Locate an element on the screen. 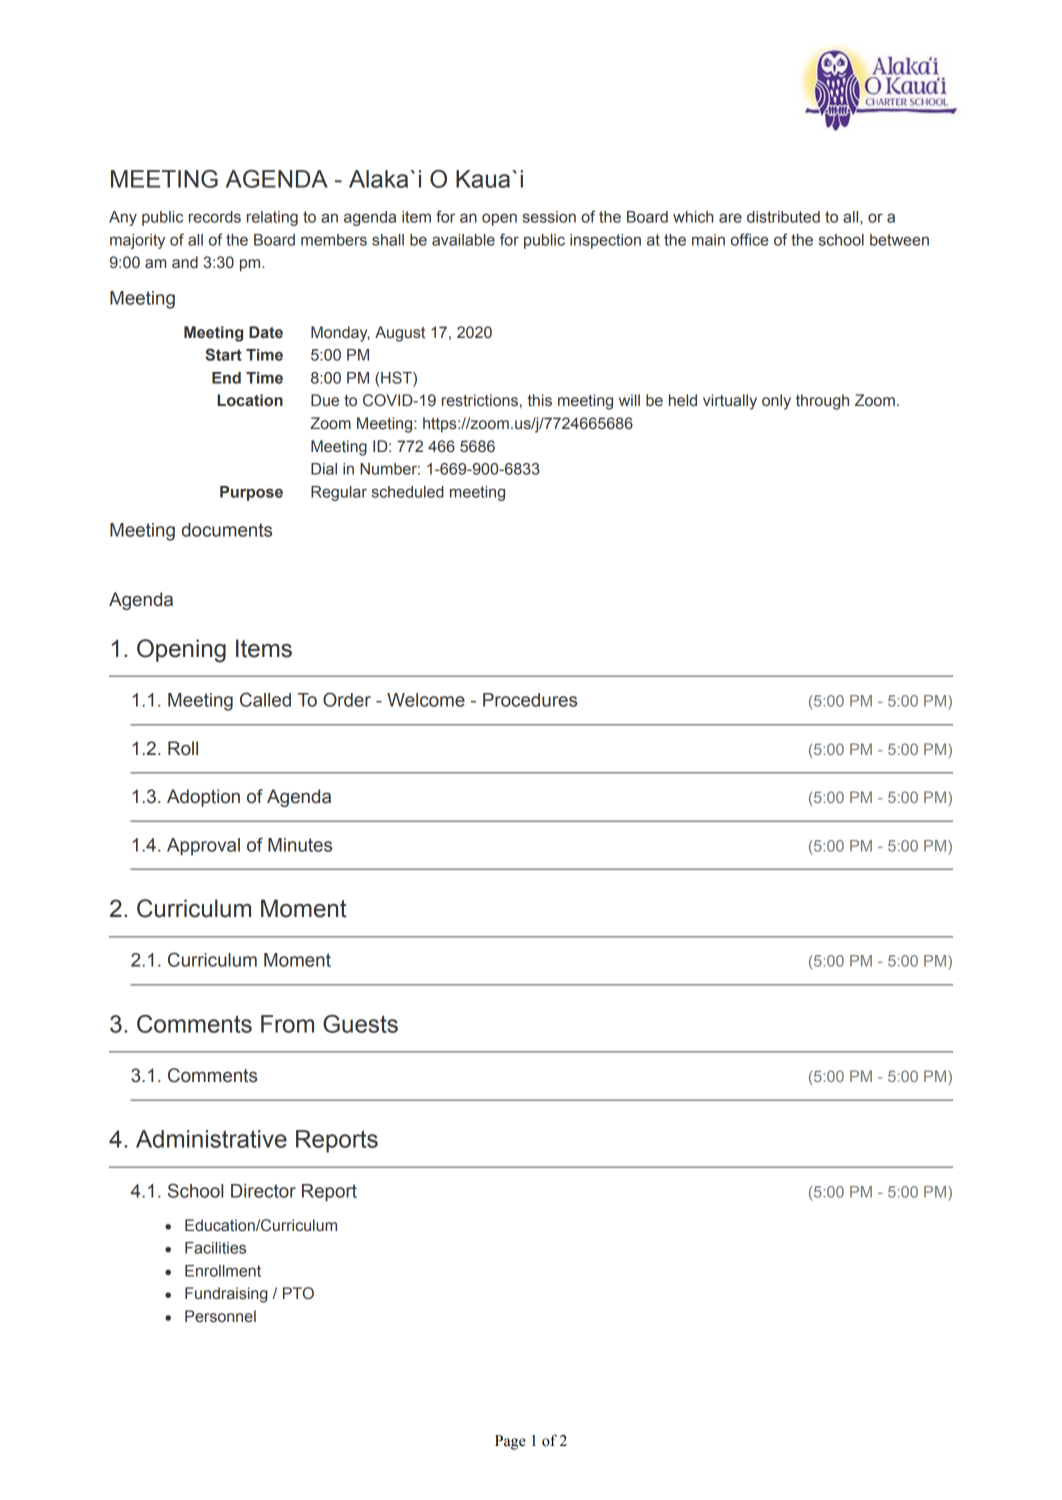 The width and height of the screenshot is (1062, 1500). scheduled is located at coordinates (408, 492).
